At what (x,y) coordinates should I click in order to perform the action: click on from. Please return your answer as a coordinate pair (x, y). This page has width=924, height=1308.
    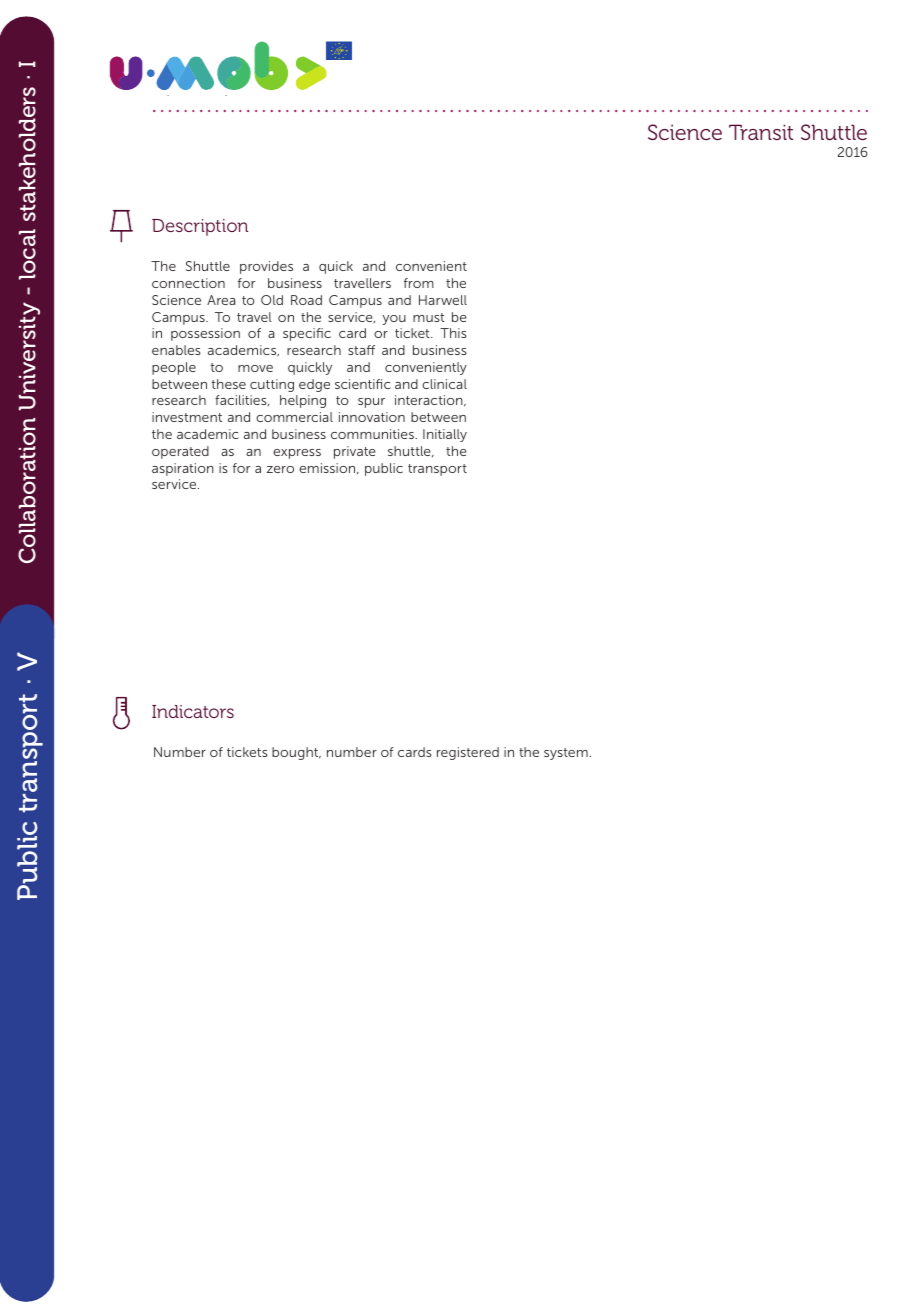
    Looking at the image, I should click on (419, 283).
